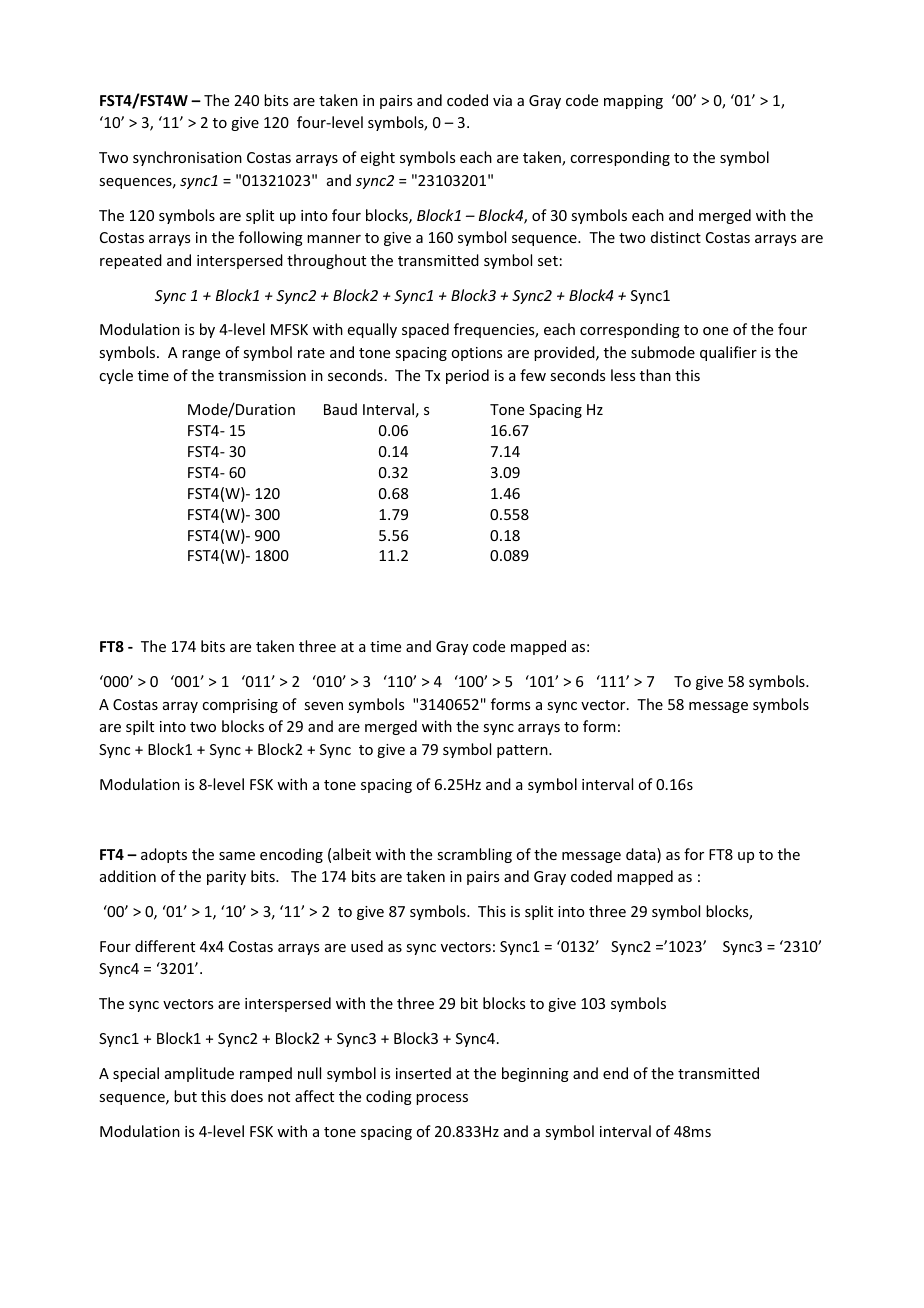 The height and width of the screenshot is (1308, 924). I want to click on following, so click(271, 238).
